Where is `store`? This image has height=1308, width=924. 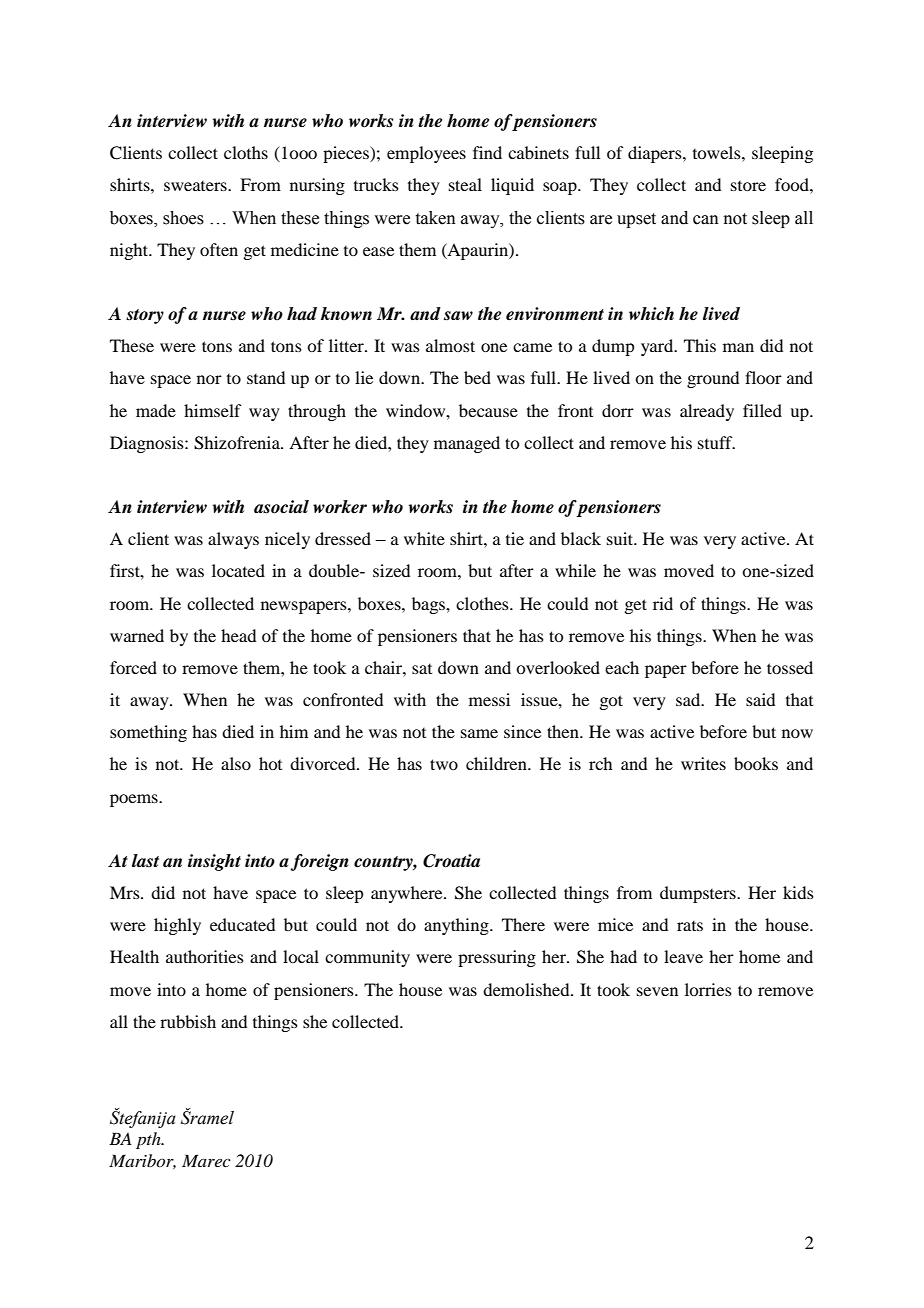 store is located at coordinates (748, 186).
